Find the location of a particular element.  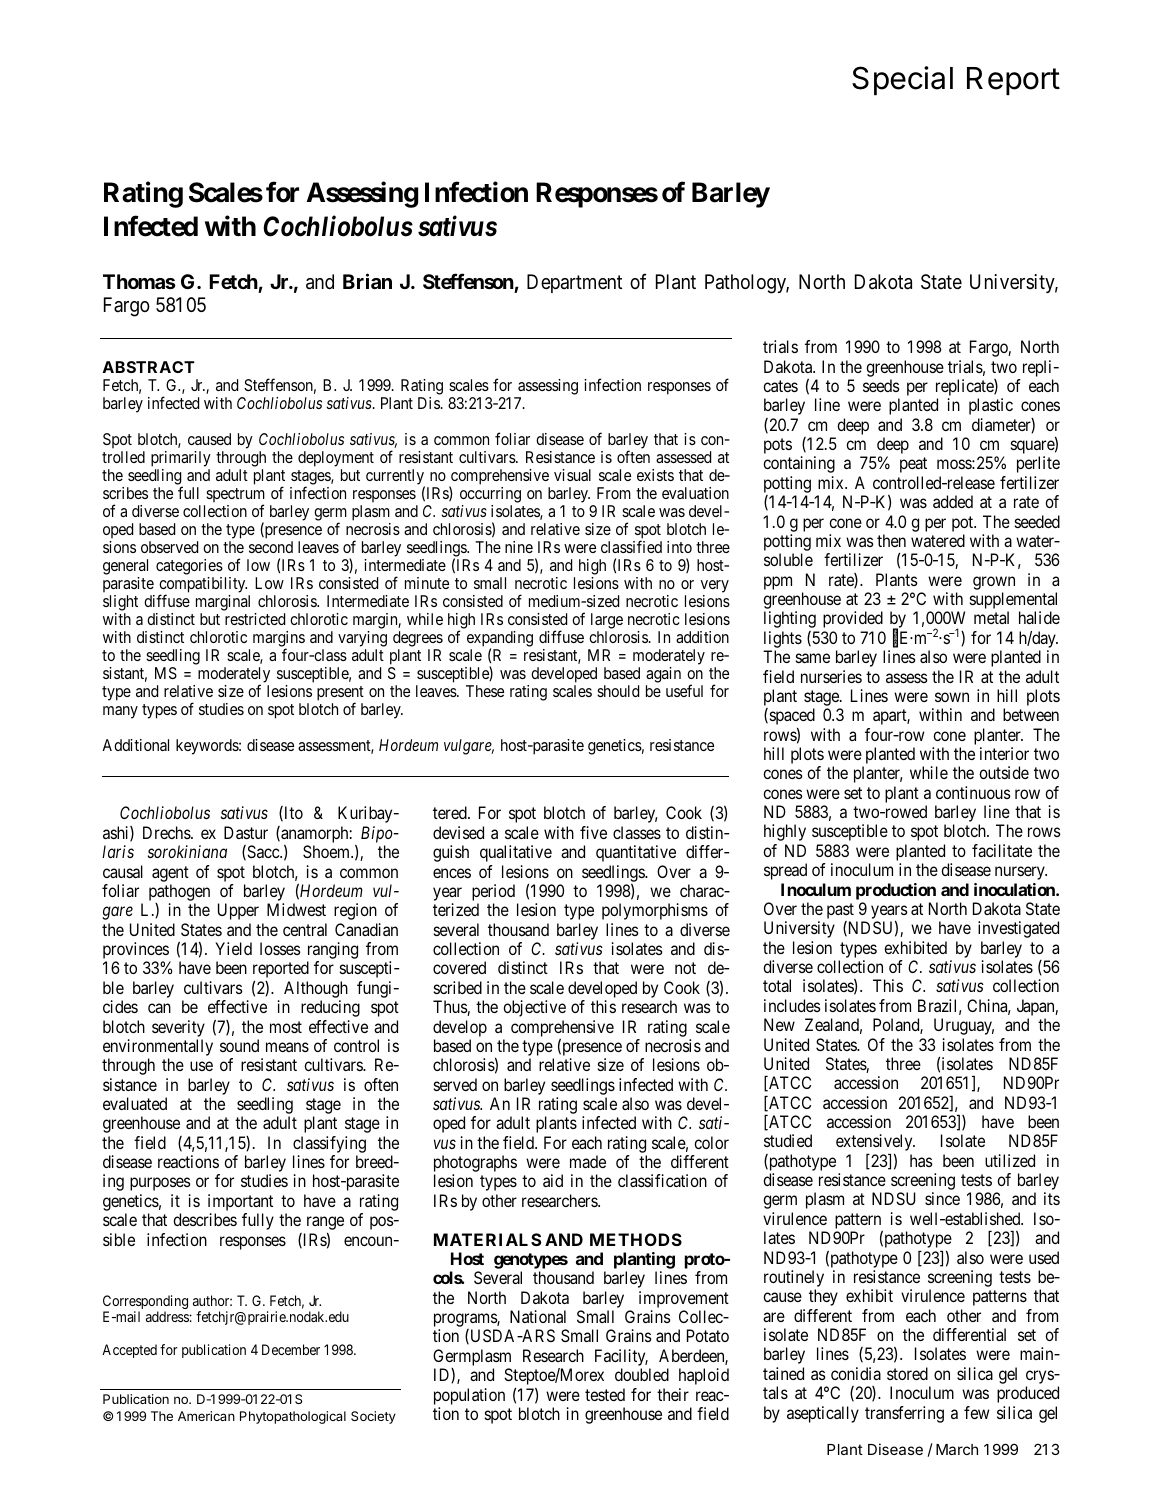

past is located at coordinates (840, 912).
